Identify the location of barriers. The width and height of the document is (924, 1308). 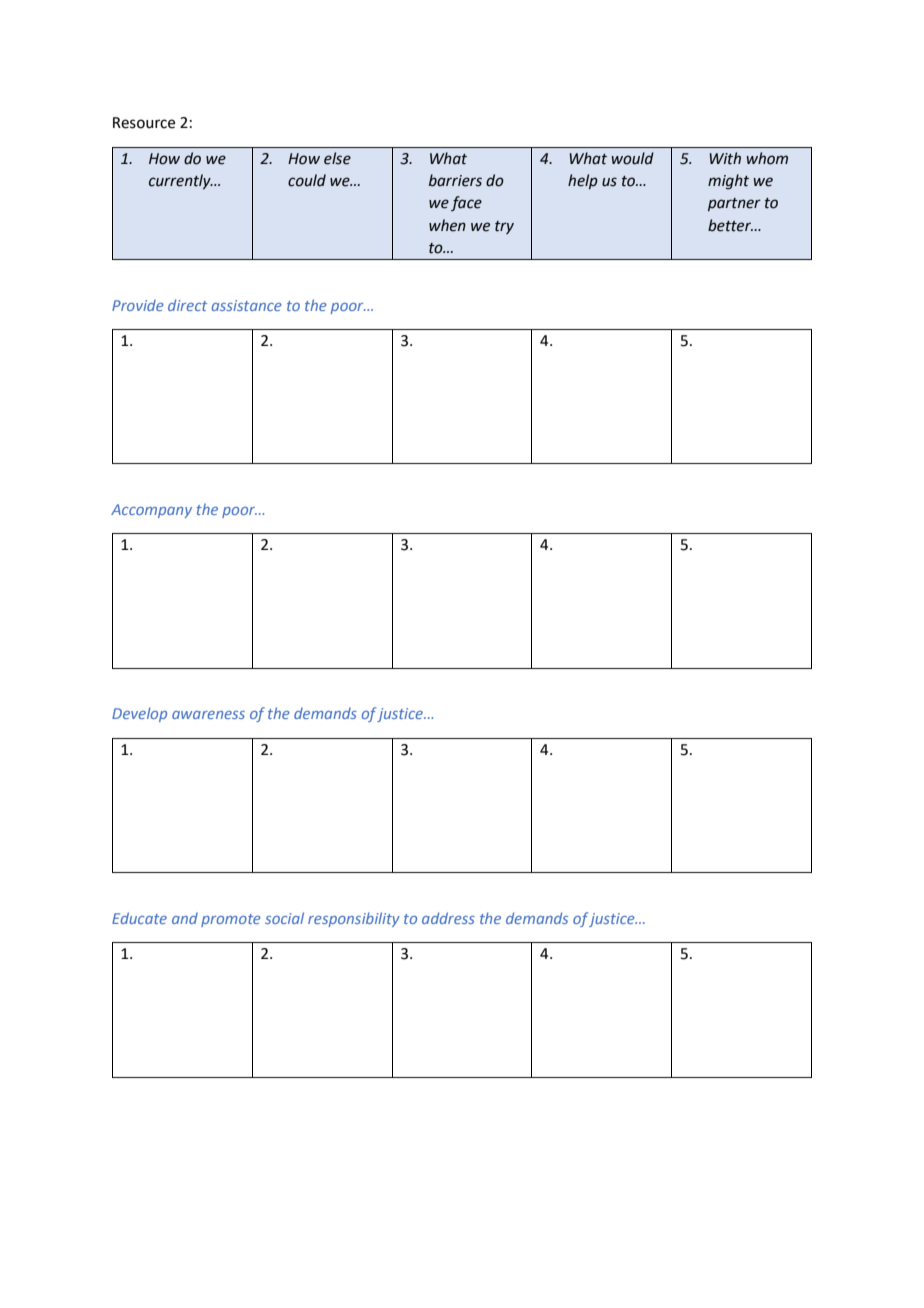
(455, 180).
